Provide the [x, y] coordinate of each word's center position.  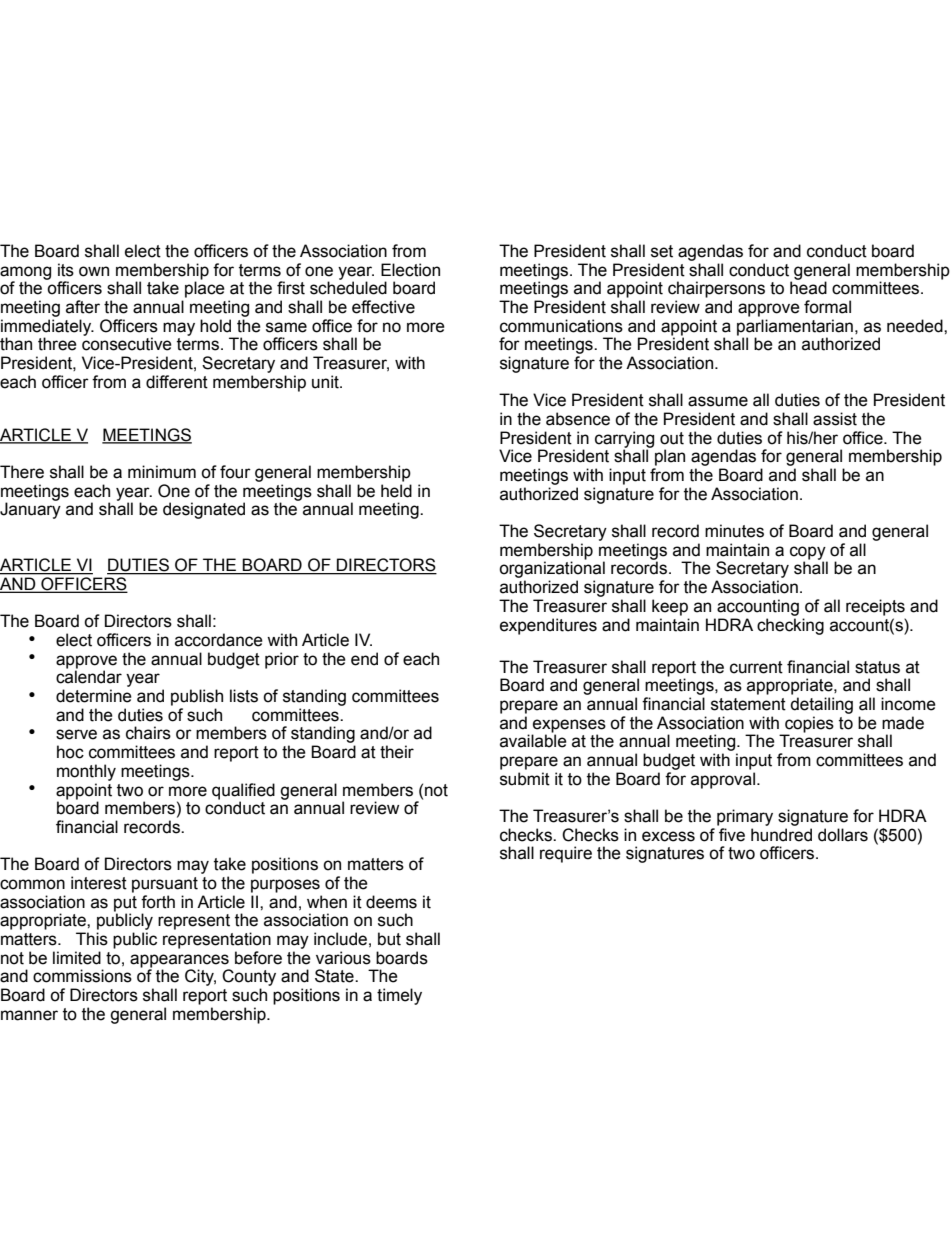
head [808, 288]
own [94, 271]
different [177, 382]
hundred [781, 835]
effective [383, 307]
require [566, 854]
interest [99, 883]
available [533, 741]
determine [94, 696]
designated [204, 510]
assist [835, 419]
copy [809, 554]
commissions [82, 976]
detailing [821, 705]
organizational [552, 571]
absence [578, 419]
